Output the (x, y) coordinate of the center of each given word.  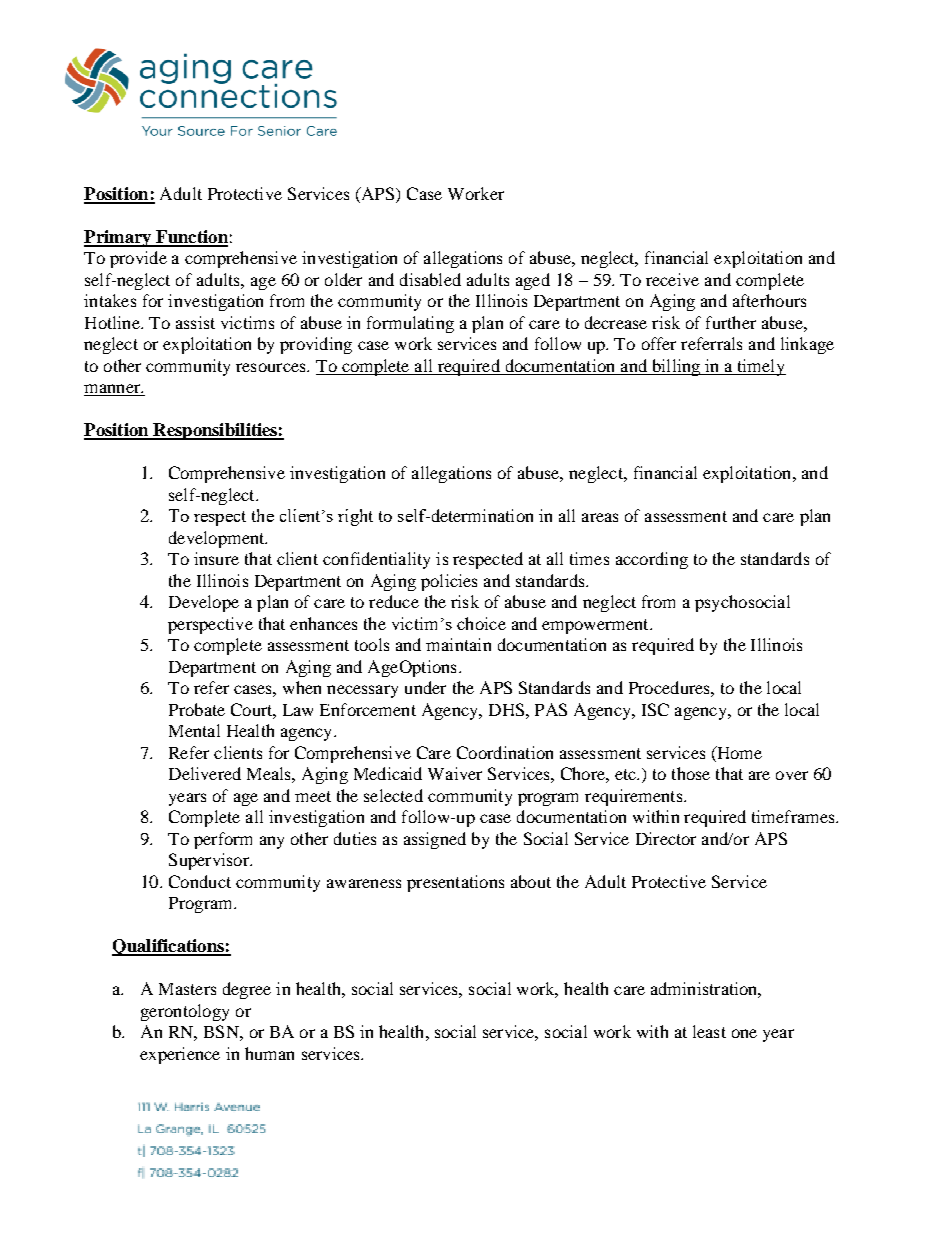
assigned (435, 840)
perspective (210, 625)
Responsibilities (215, 431)
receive (672, 279)
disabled (430, 279)
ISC (655, 709)
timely (760, 367)
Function (191, 238)
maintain (458, 644)
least (709, 1031)
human (269, 1053)
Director (666, 838)
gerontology (185, 1012)
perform (223, 840)
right (355, 517)
